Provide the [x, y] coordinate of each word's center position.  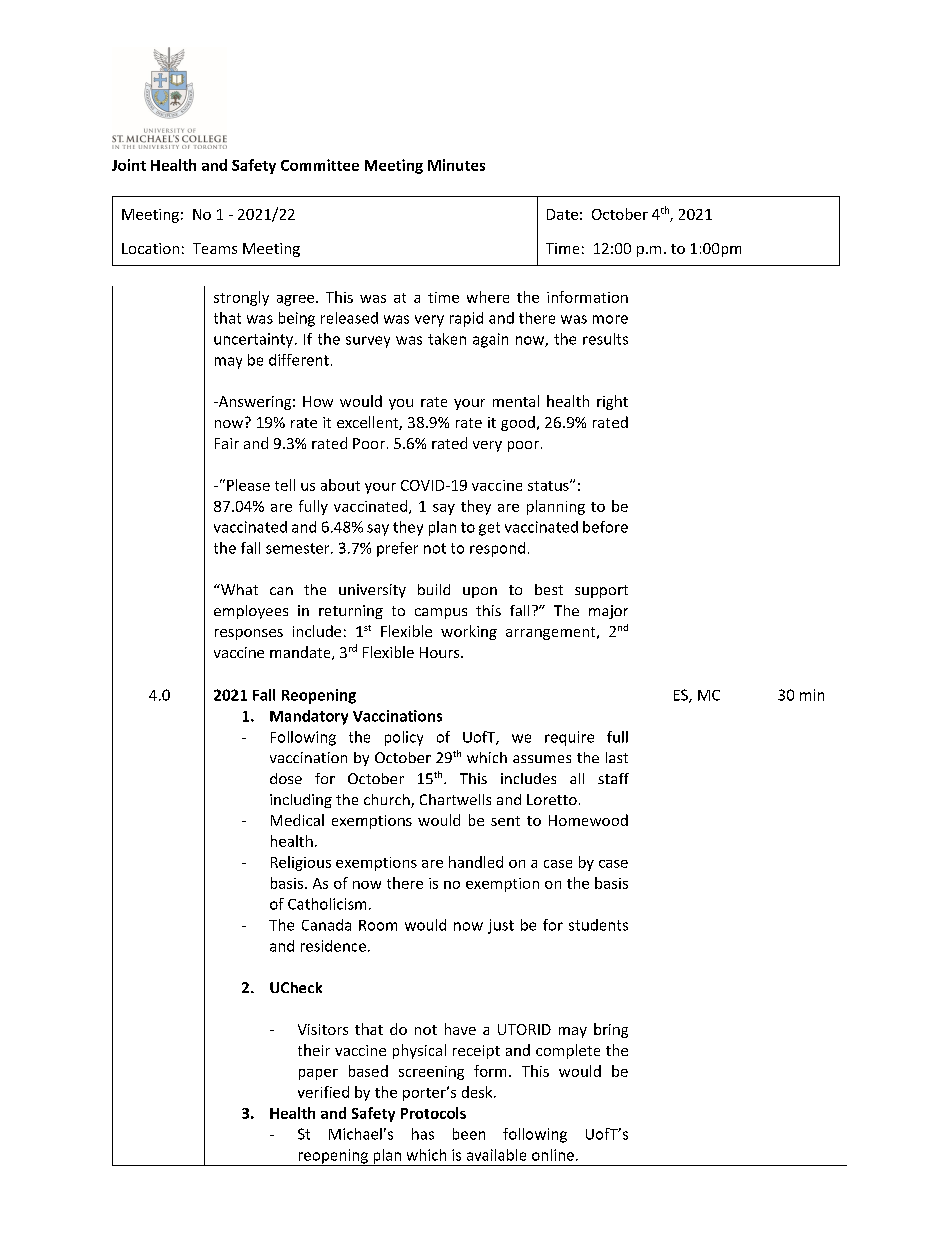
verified [323, 1092]
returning [351, 612]
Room [378, 925]
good [518, 423]
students [598, 925]
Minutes [456, 165]
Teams [215, 248]
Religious [301, 863]
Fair [227, 443]
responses [249, 634]
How [318, 401]
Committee [320, 165]
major [608, 612]
